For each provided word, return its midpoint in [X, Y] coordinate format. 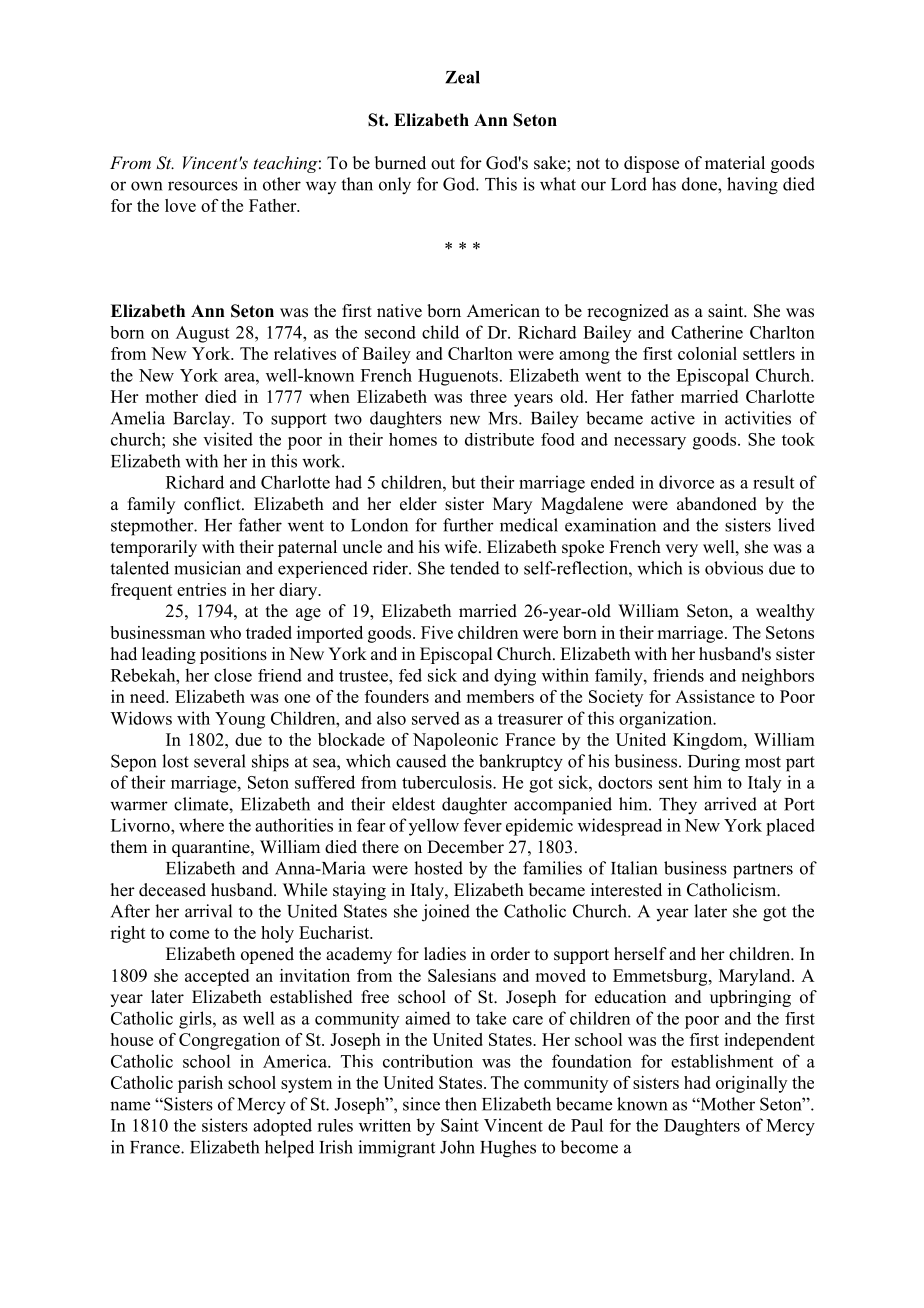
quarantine [212, 848]
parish [200, 1084]
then [461, 1104]
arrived [730, 804]
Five [437, 632]
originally [751, 1084]
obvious [734, 568]
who [225, 632]
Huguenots [458, 377]
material [735, 163]
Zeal [462, 77]
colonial [707, 353]
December [465, 847]
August [202, 334]
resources [203, 186]
